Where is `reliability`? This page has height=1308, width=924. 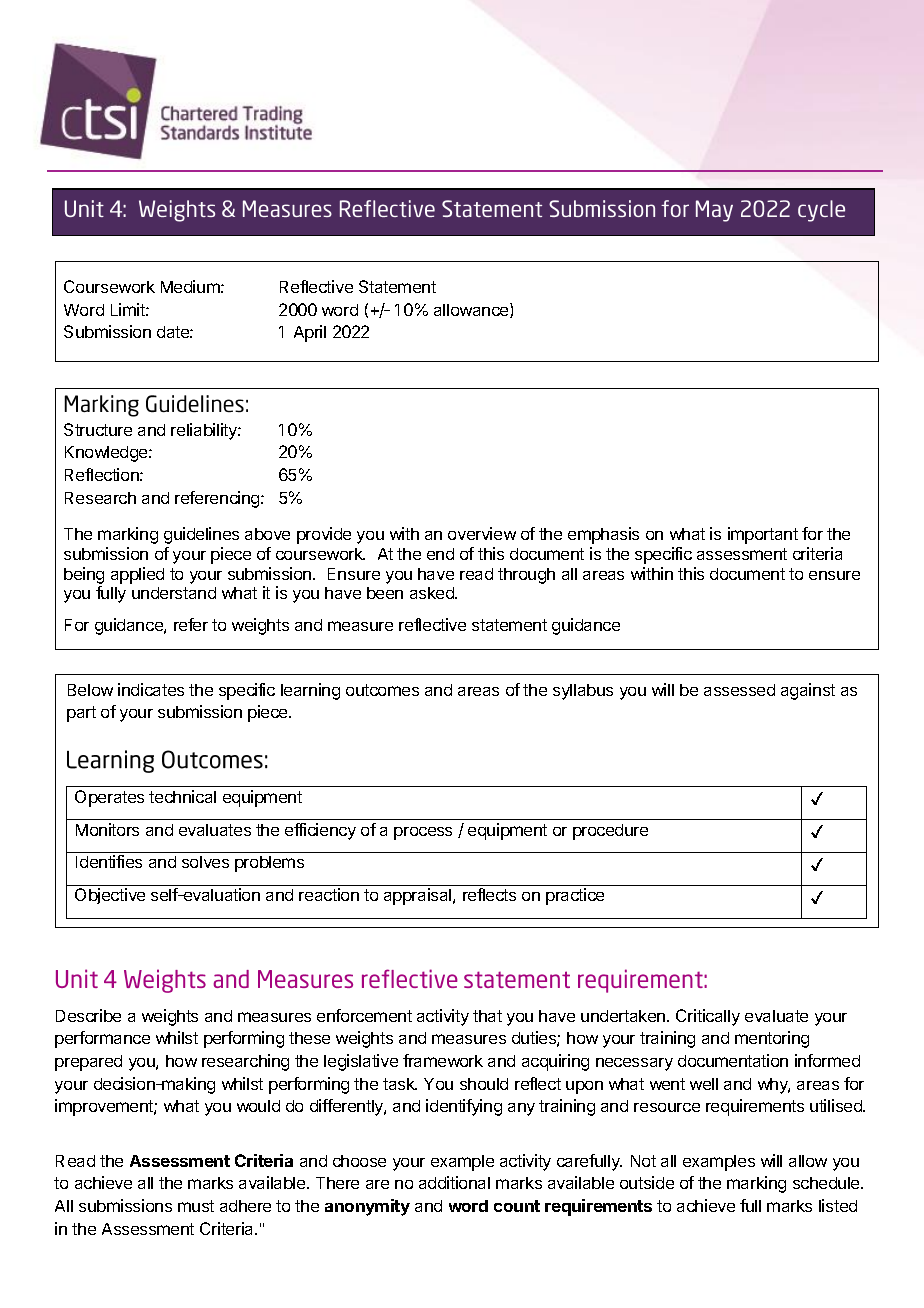
reliability is located at coordinates (205, 431).
